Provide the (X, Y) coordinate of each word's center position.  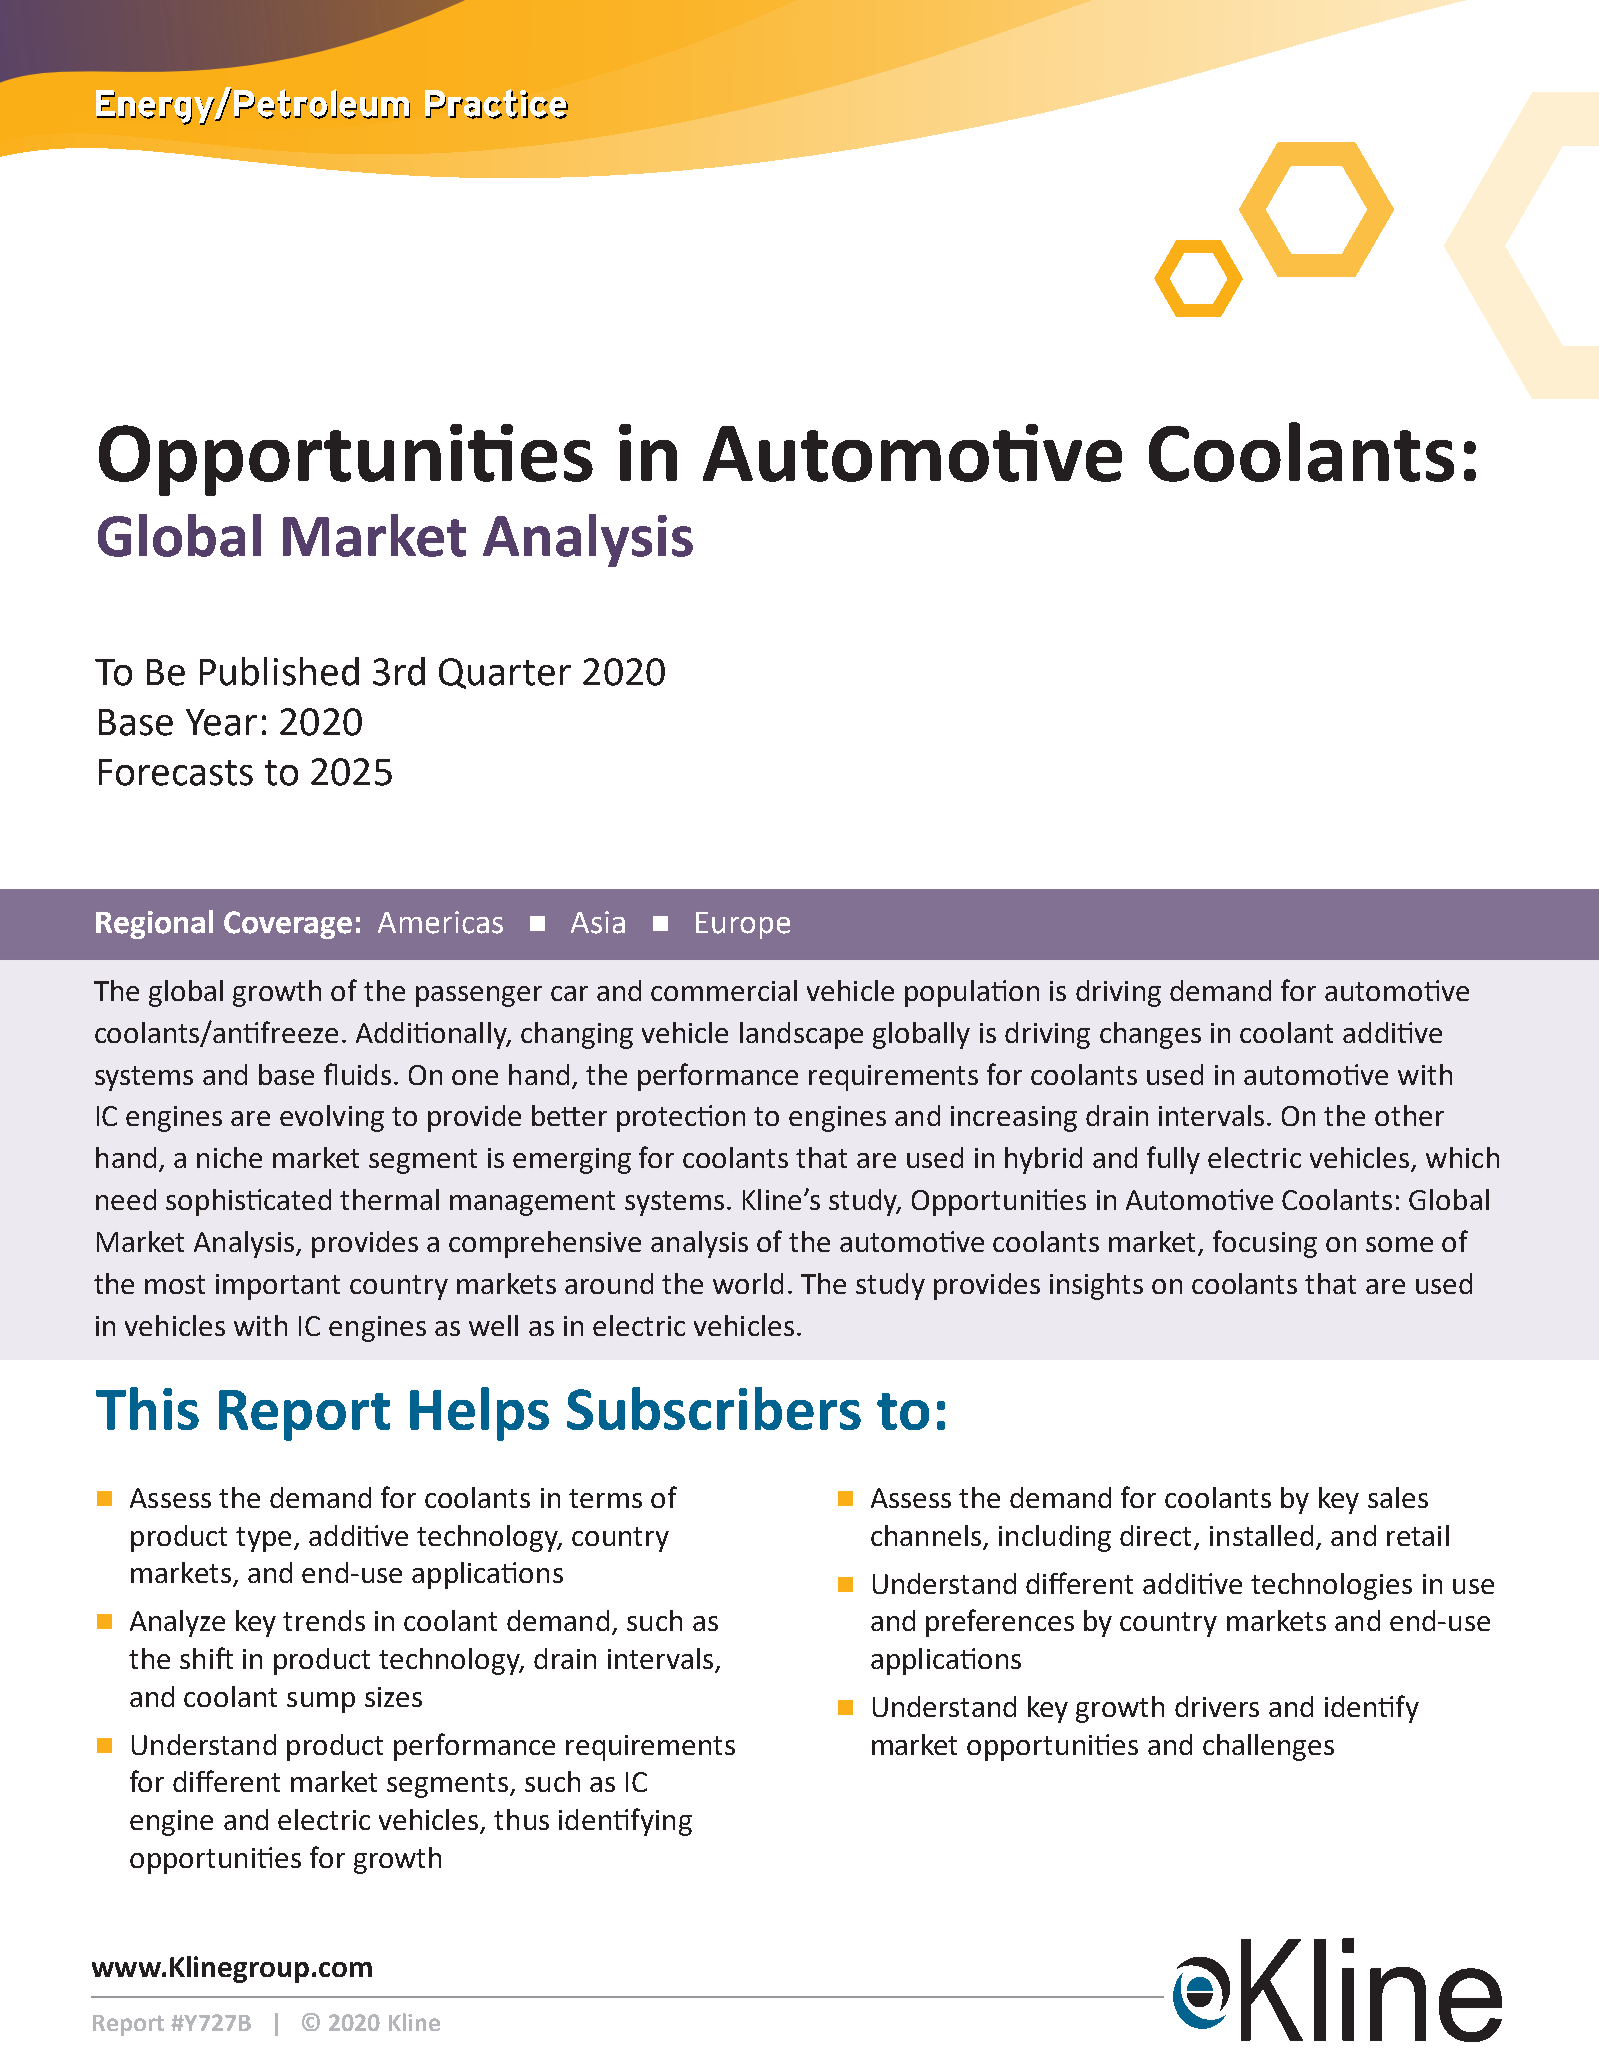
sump (321, 1702)
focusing (1265, 1244)
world (748, 1283)
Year (221, 722)
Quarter (505, 673)
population (972, 993)
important (278, 1287)
